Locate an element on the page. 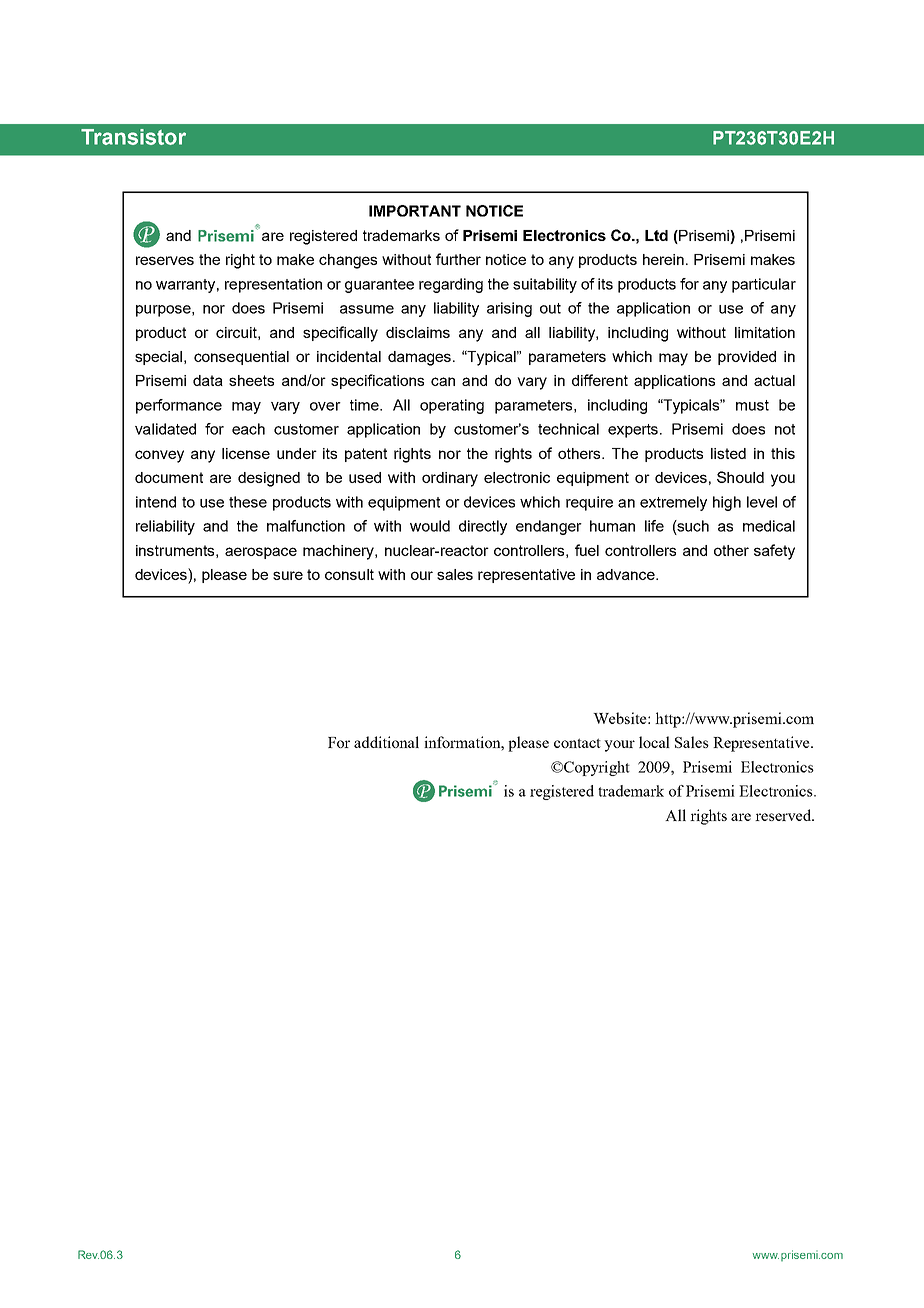 The height and width of the page is (1308, 924). Ltd is located at coordinates (656, 235).
